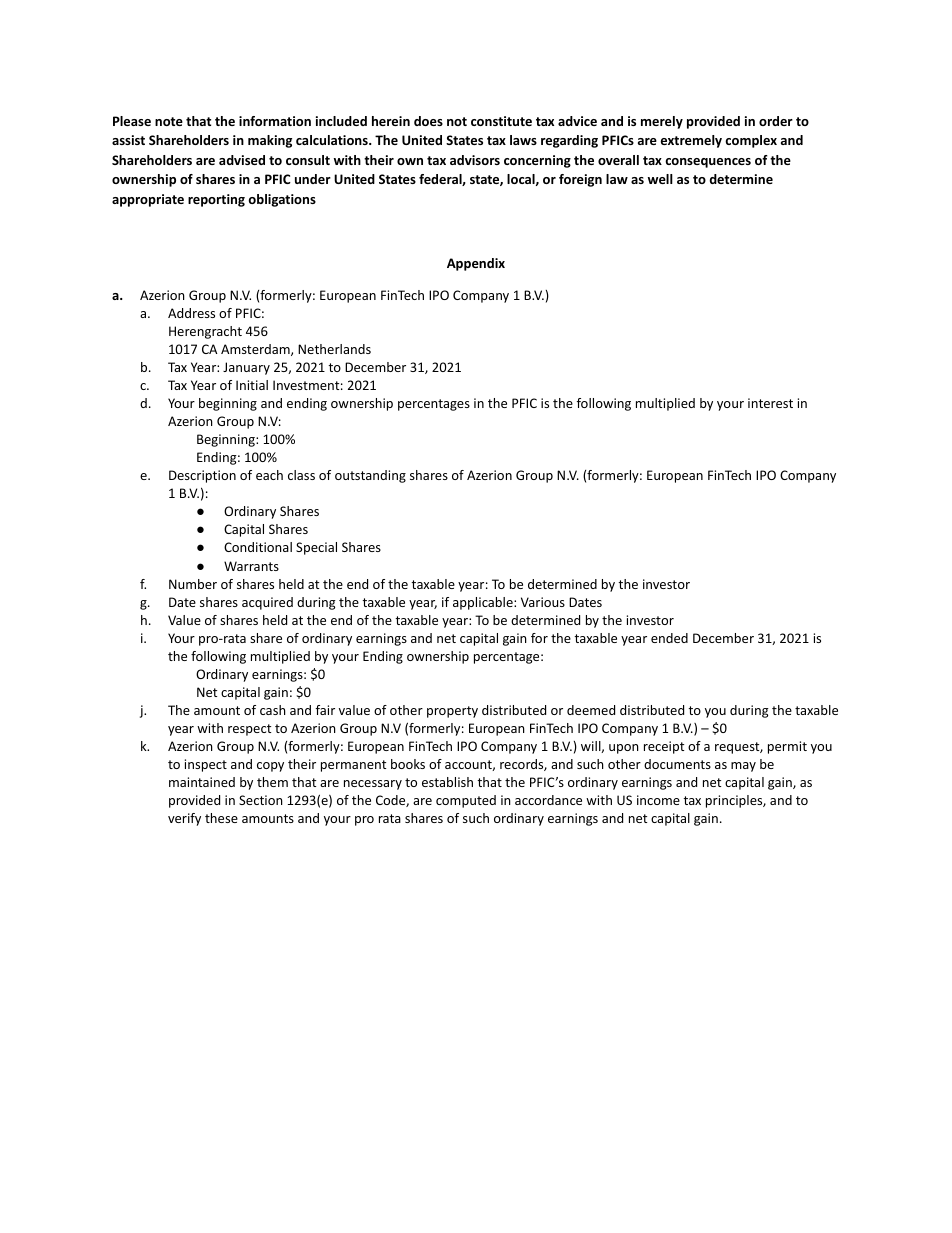 The width and height of the page is (952, 1233). Describe the element at coordinates (370, 476) in the page. I see `outstanding` at that location.
